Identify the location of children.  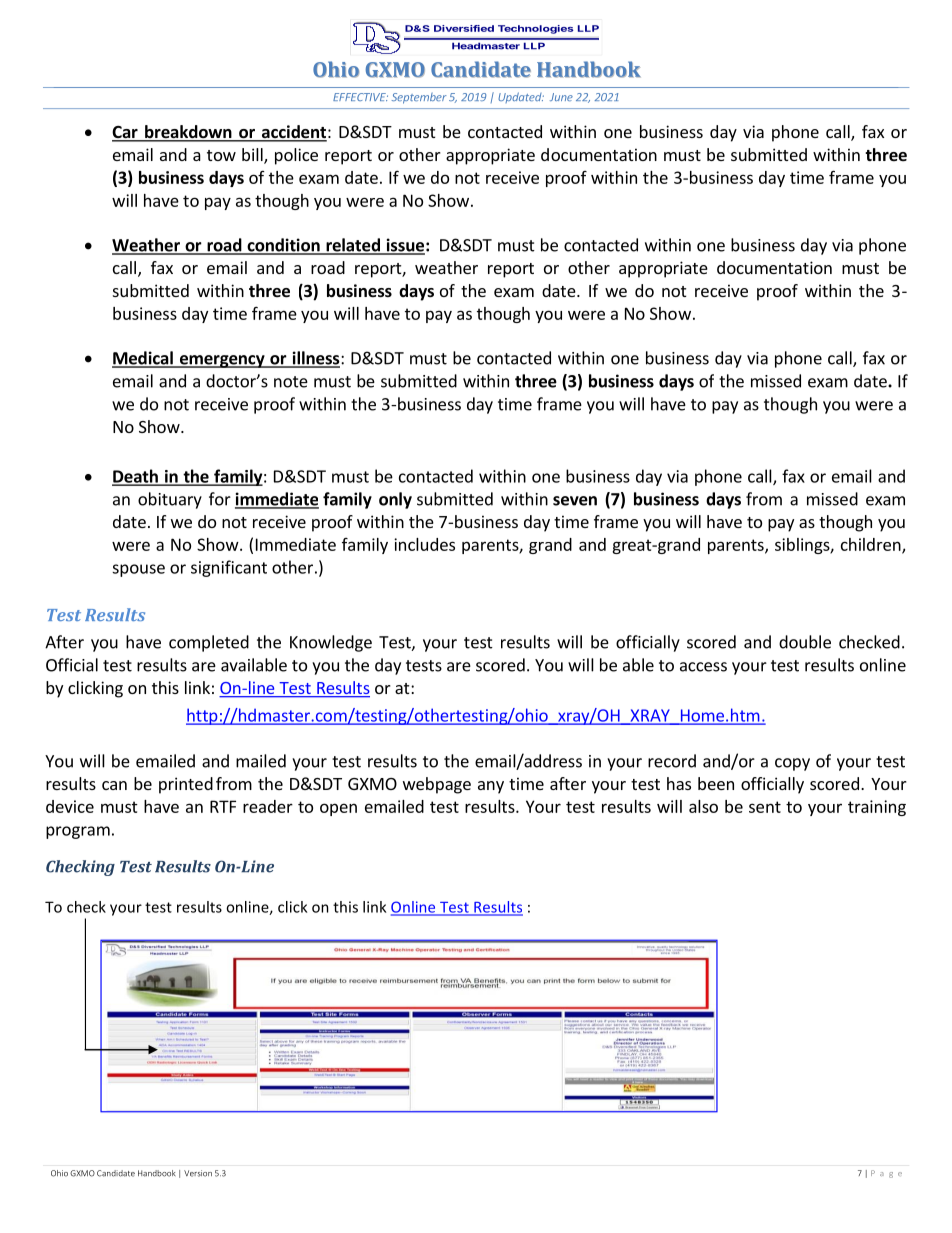
(872, 545).
